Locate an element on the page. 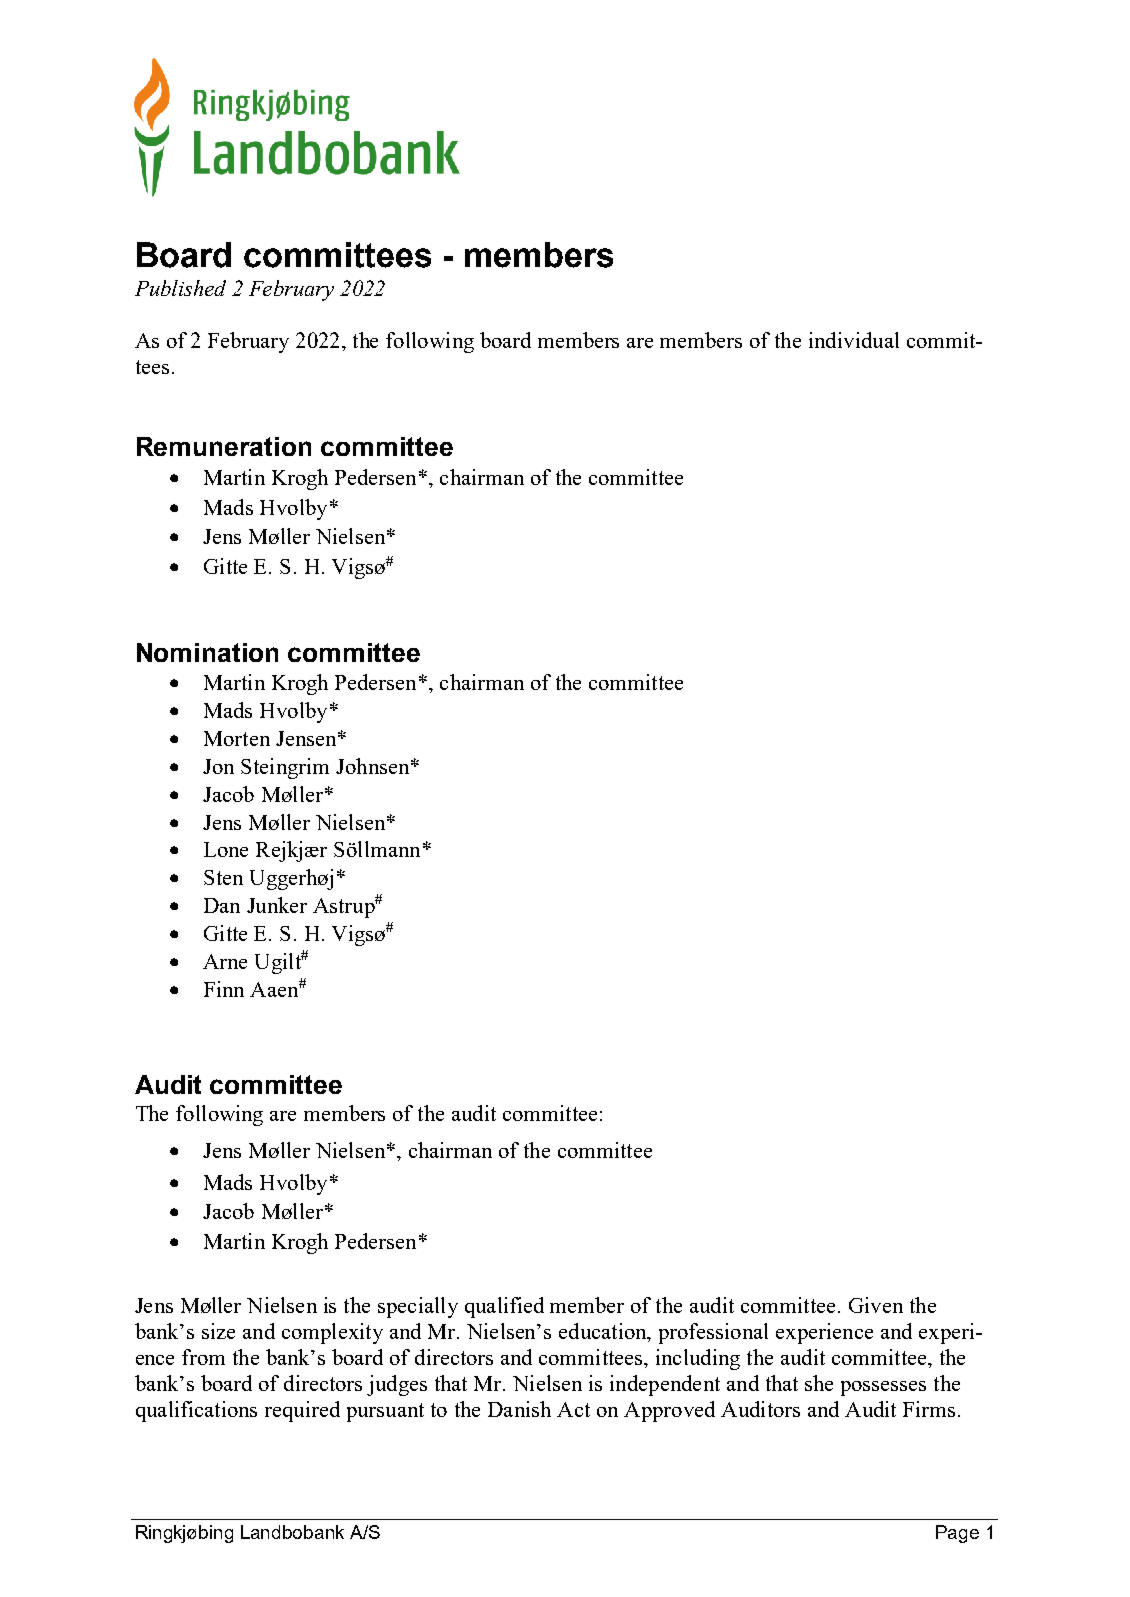  Published is located at coordinates (180, 288).
